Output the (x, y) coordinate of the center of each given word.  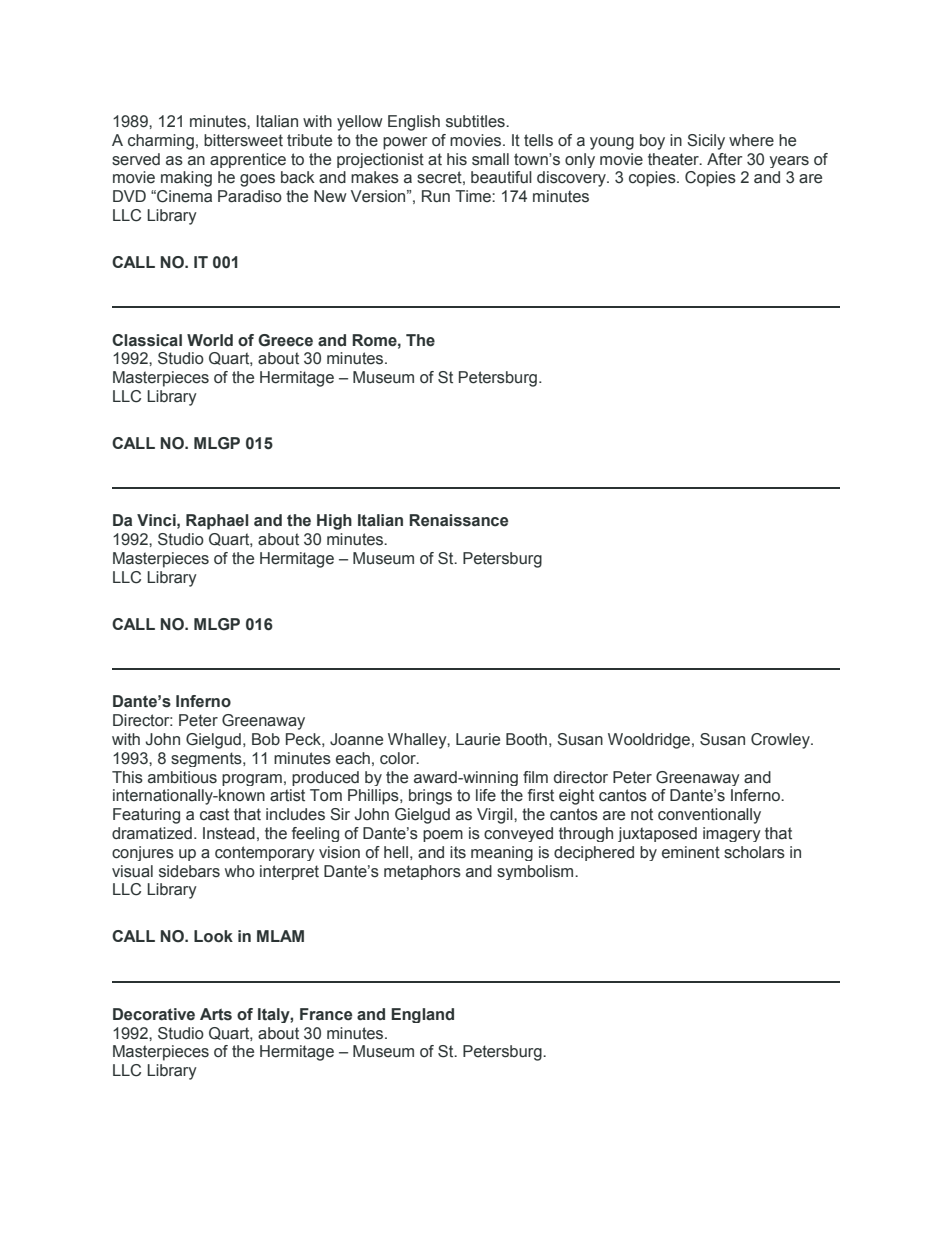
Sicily (706, 142)
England (422, 1015)
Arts (216, 1014)
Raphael (217, 522)
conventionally (709, 816)
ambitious (182, 777)
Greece (285, 340)
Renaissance (458, 520)
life (486, 795)
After (725, 159)
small (490, 159)
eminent (691, 852)
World (210, 340)
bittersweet (243, 140)
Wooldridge (650, 741)
